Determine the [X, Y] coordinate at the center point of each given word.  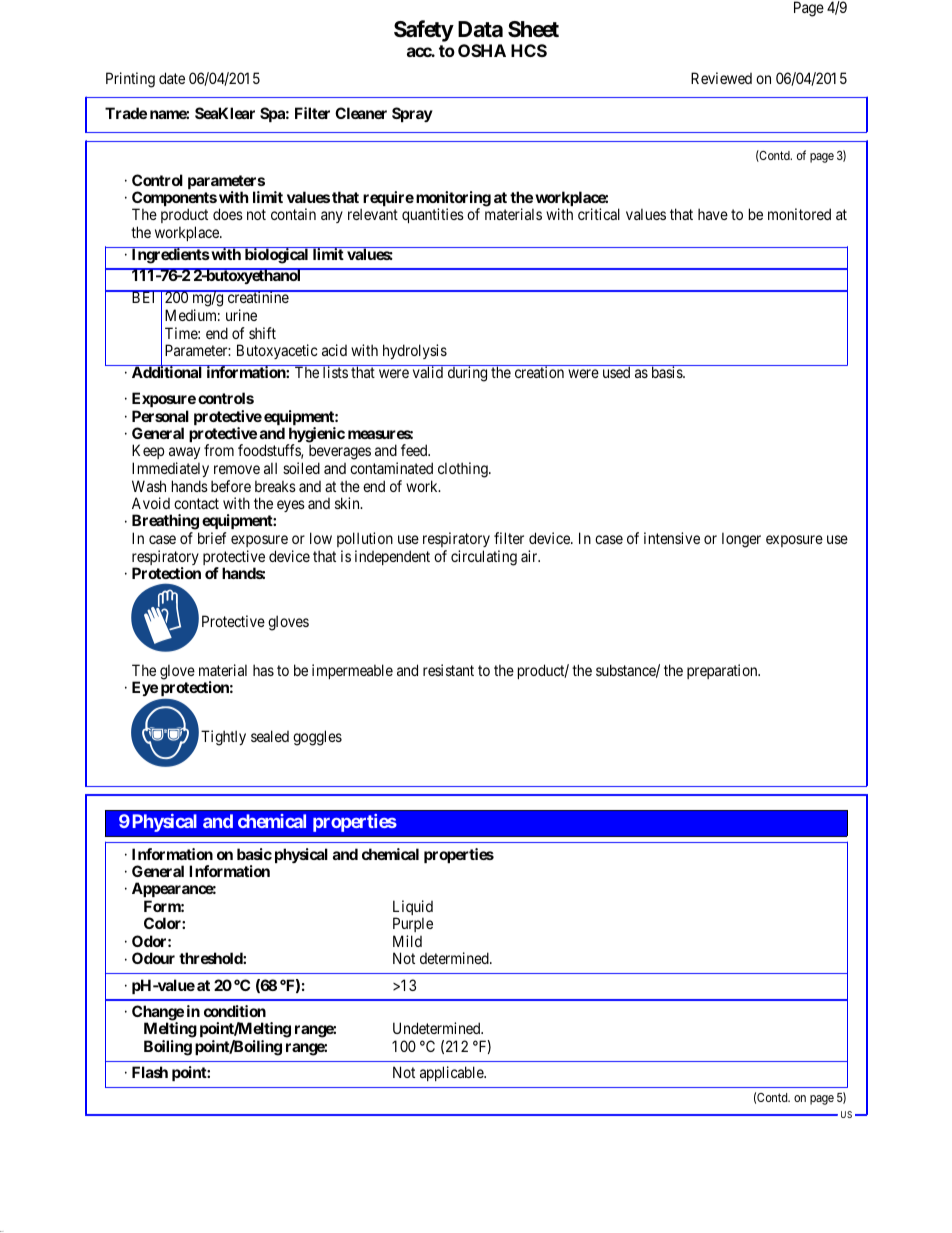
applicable [452, 1073]
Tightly [223, 738]
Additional [166, 371]
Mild [407, 941]
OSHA [482, 50]
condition [235, 1011]
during [467, 373]
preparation [723, 671]
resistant [448, 670]
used [616, 371]
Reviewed [721, 78]
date [172, 78]
